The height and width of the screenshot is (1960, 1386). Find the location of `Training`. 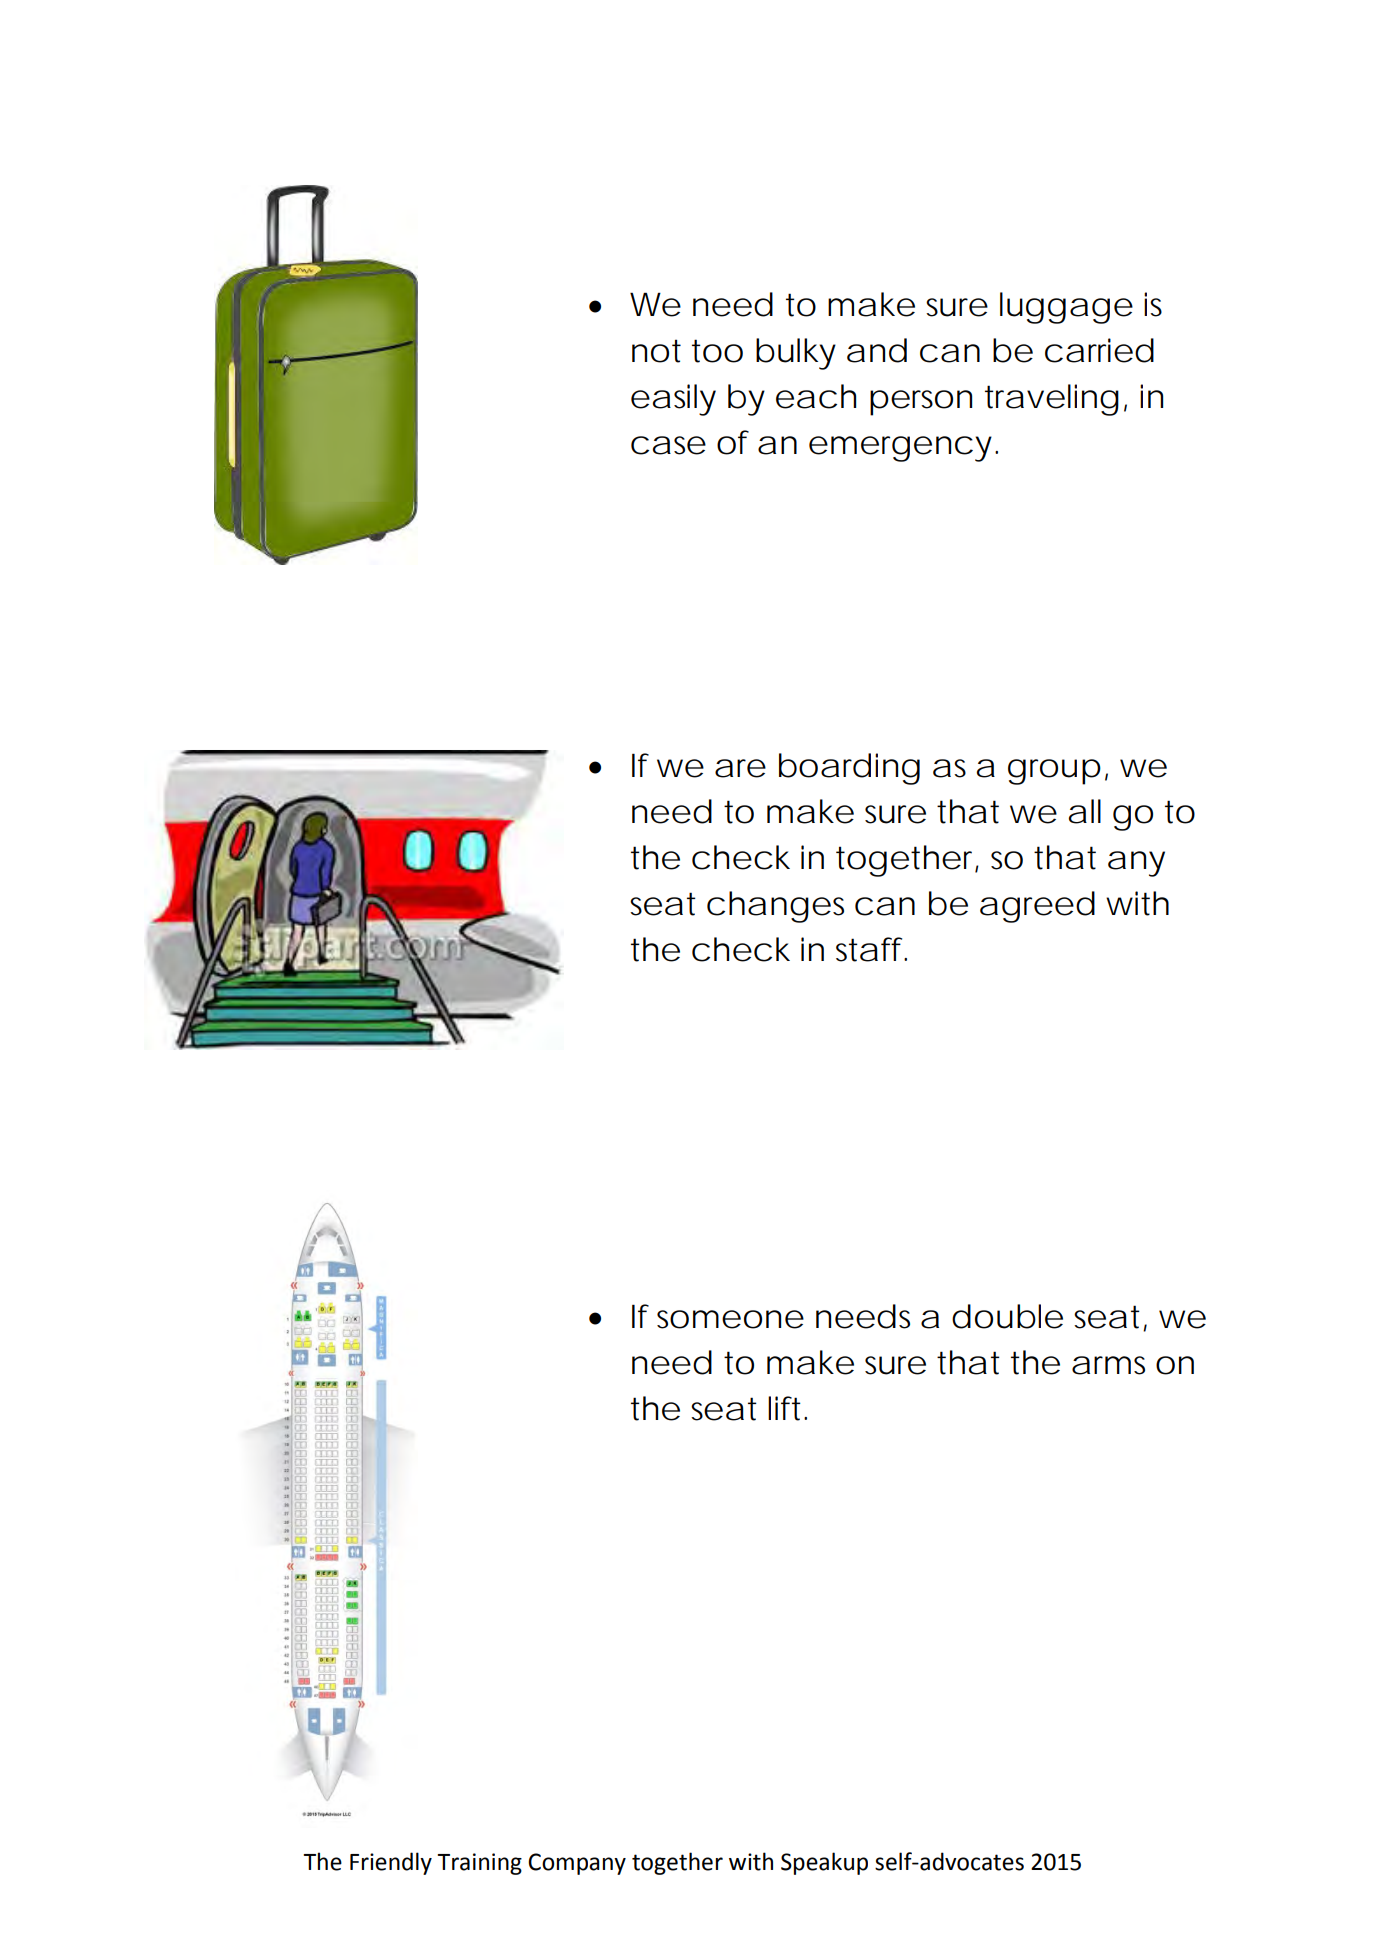

Training is located at coordinates (479, 1864).
